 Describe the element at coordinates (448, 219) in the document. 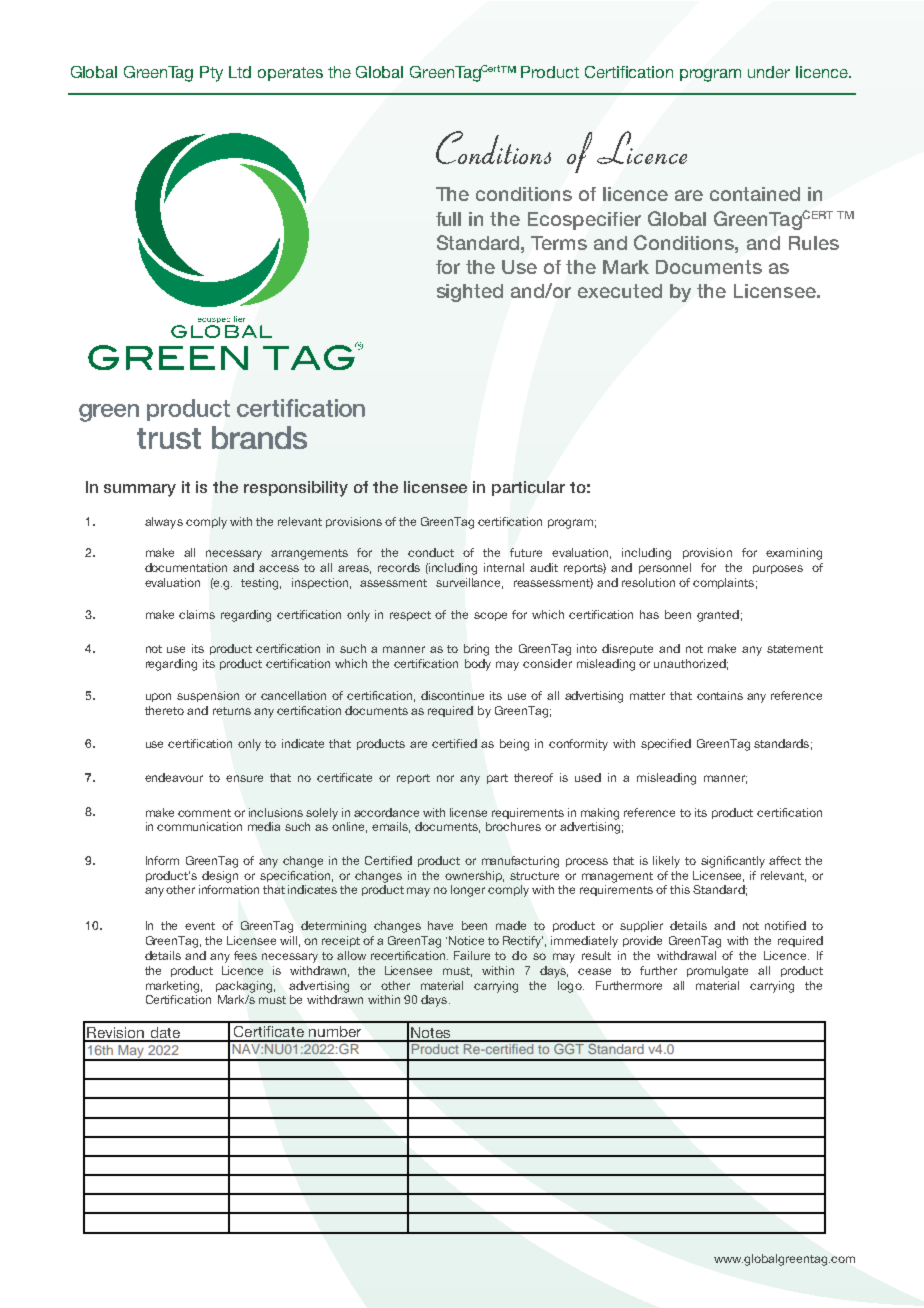

I see `full` at that location.
